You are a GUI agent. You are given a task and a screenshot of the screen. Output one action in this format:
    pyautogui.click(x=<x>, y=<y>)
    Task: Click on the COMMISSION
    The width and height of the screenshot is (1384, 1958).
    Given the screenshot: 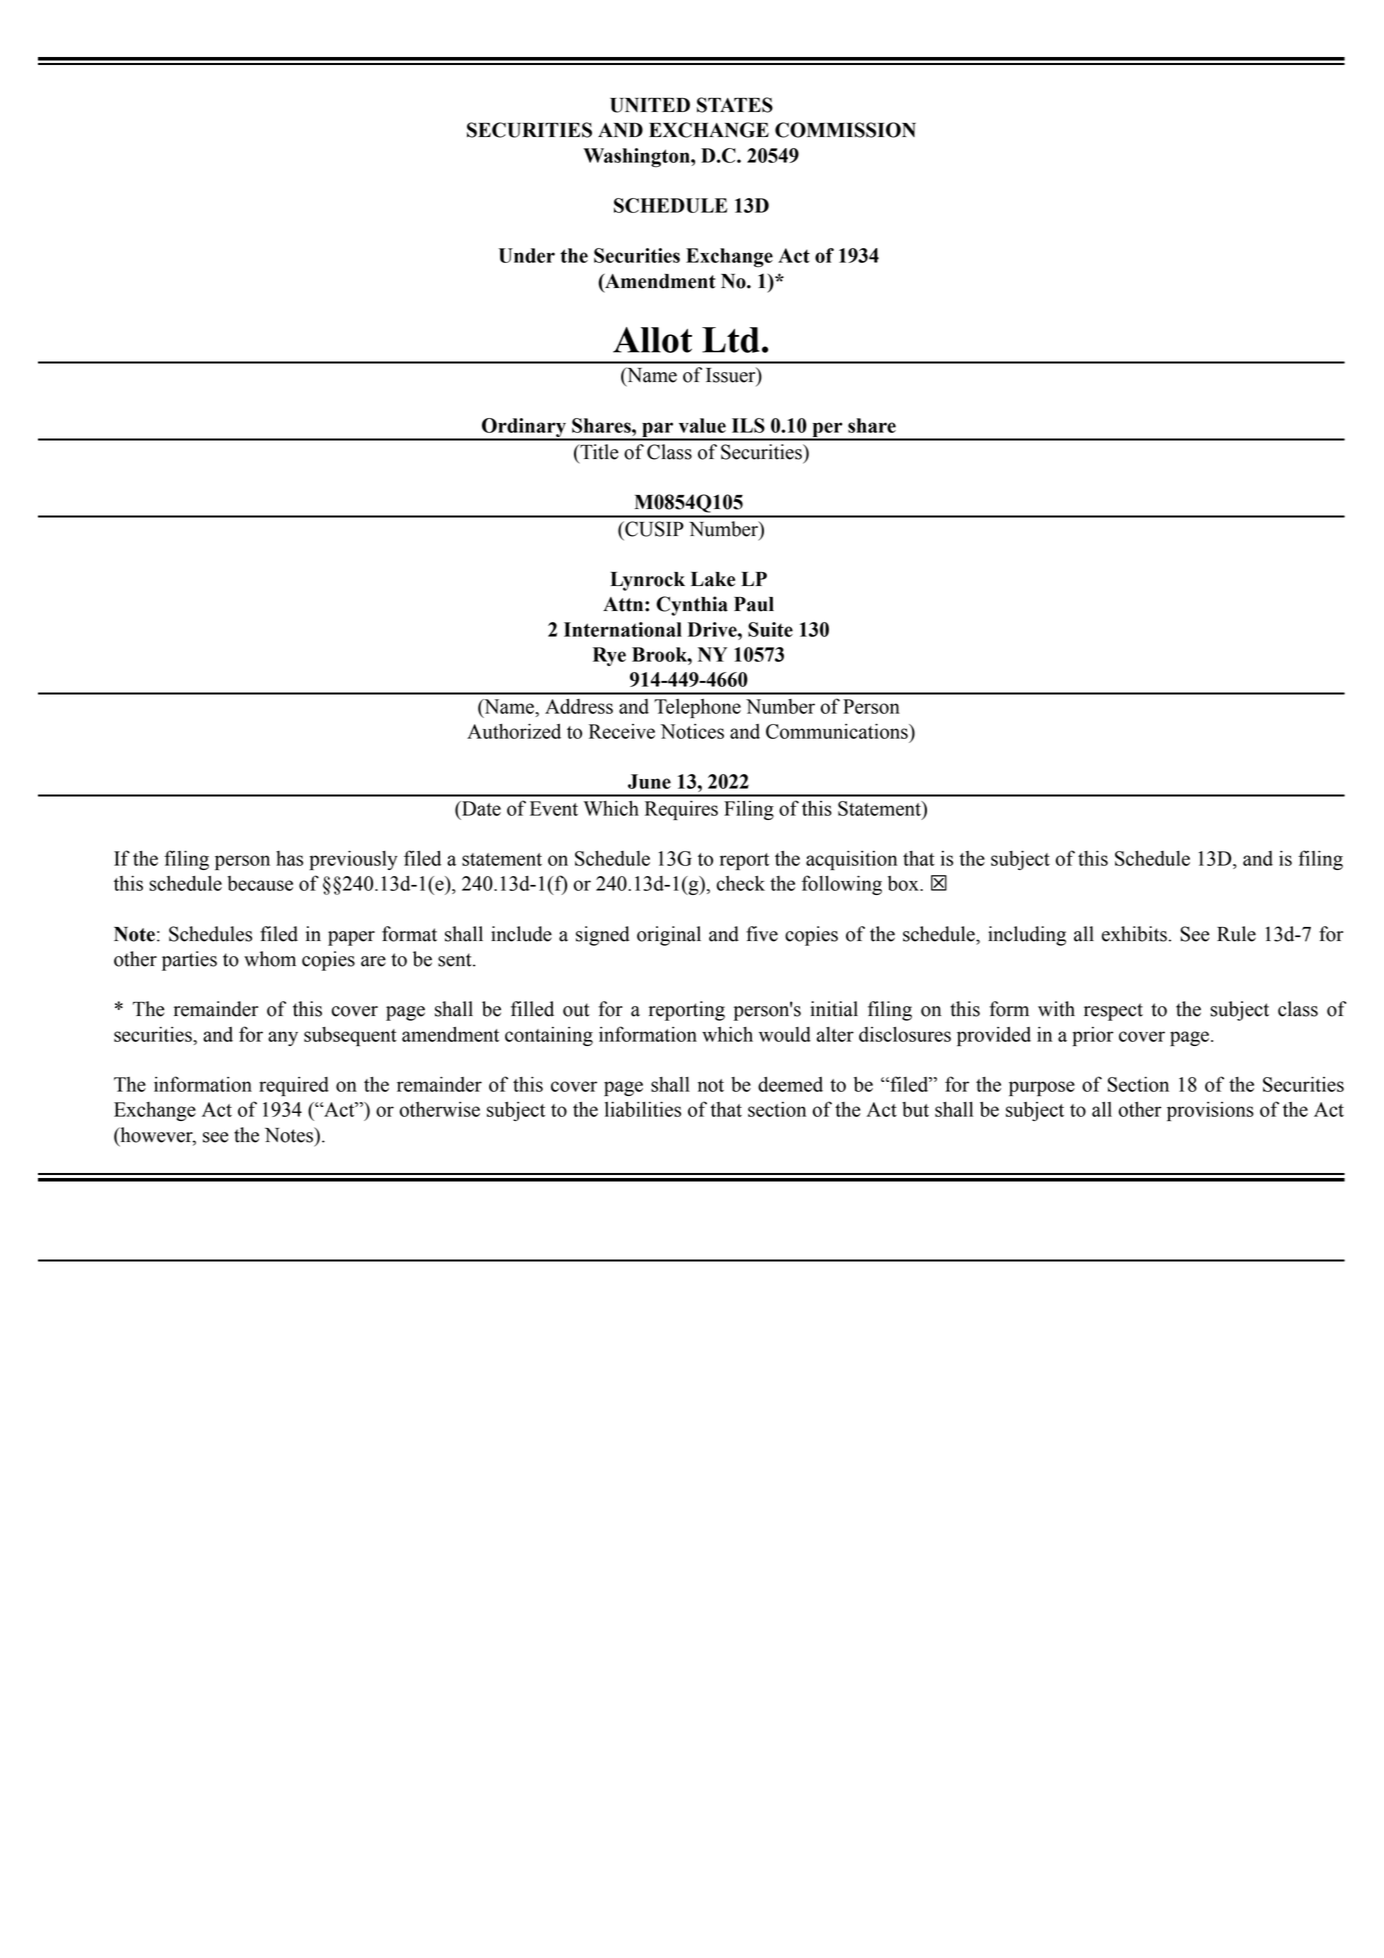 What is the action you would take?
    pyautogui.click(x=845, y=130)
